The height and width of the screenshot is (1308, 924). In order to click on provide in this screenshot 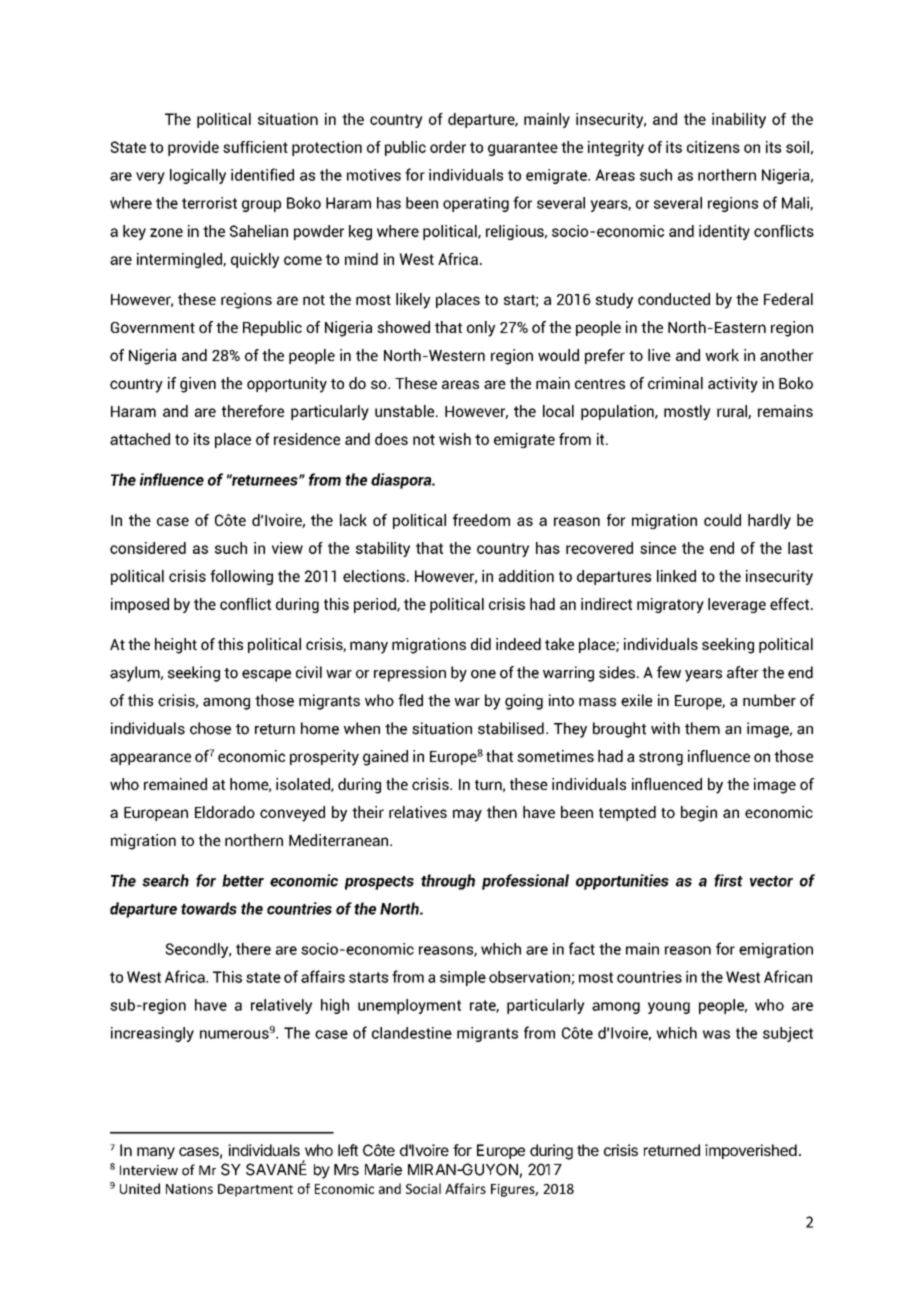, I will do `click(193, 148)`.
